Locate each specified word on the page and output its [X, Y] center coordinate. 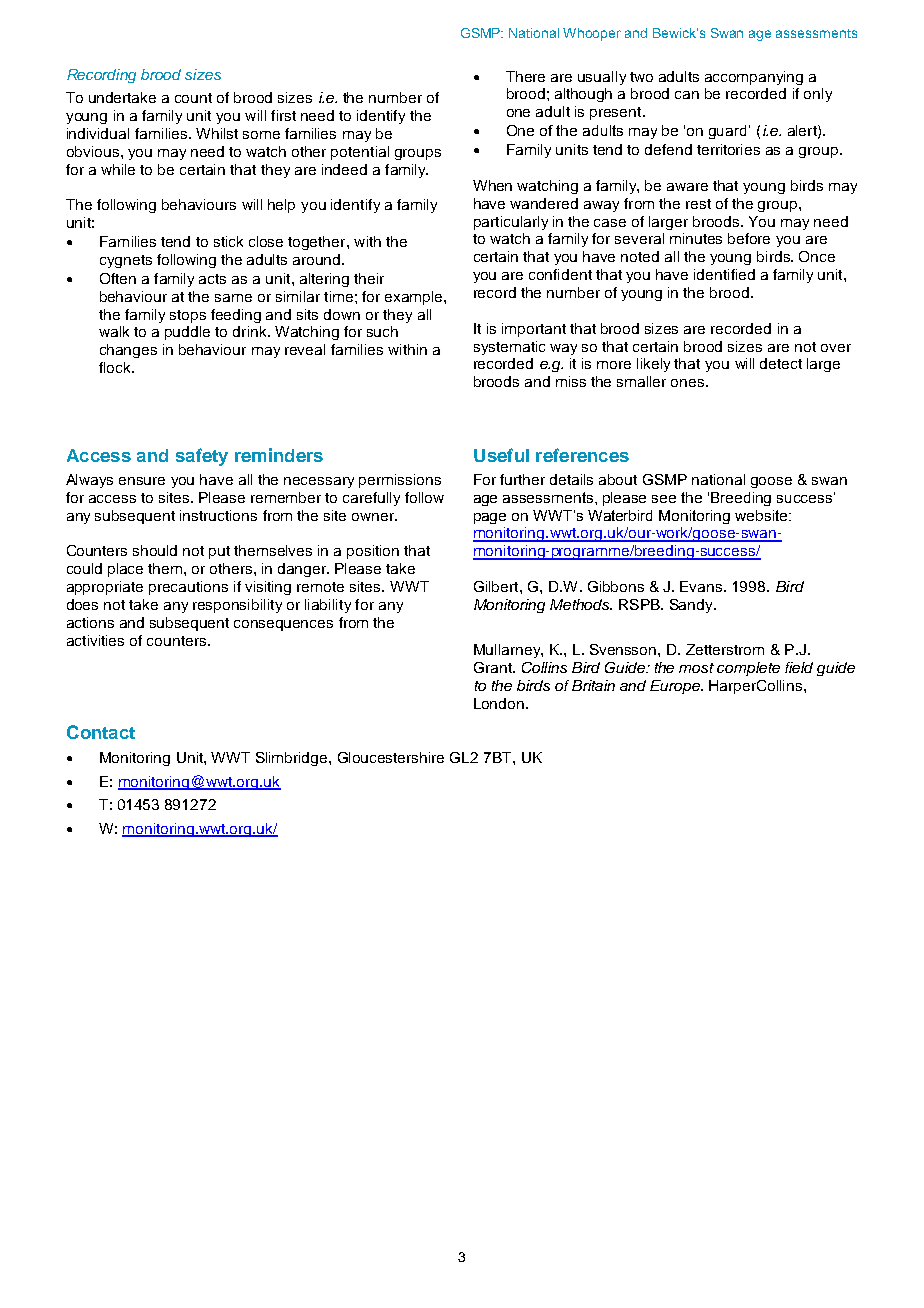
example [415, 298]
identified [724, 274]
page [490, 518]
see [664, 499]
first [283, 115]
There [525, 76]
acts [212, 279]
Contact [101, 732]
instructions [218, 515]
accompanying [754, 78]
